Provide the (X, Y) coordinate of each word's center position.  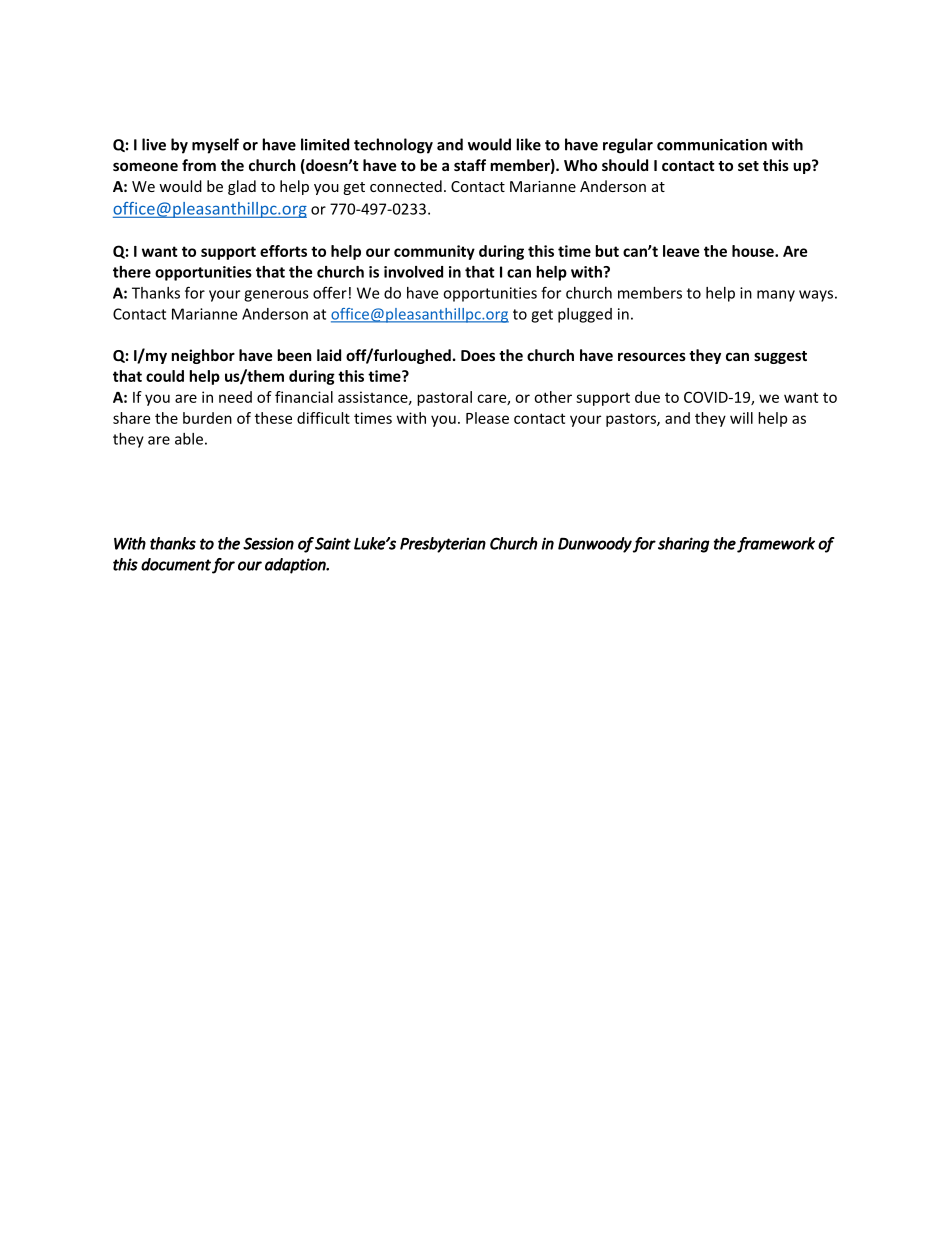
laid (329, 355)
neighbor (203, 356)
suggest (780, 357)
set (748, 166)
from (199, 165)
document (176, 564)
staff (470, 165)
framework (776, 545)
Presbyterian (443, 545)
